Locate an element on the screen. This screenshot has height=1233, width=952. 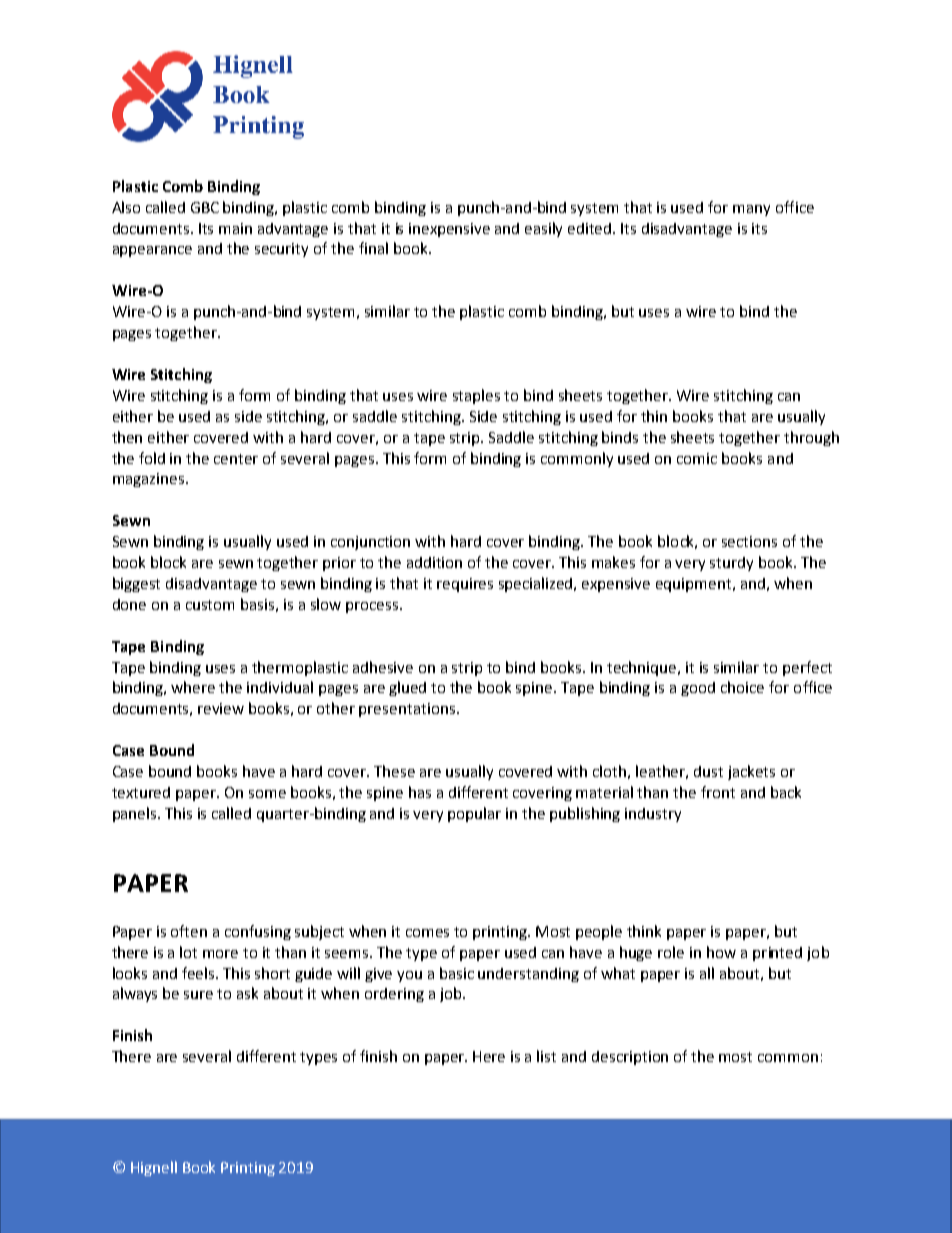
easily is located at coordinates (543, 229).
